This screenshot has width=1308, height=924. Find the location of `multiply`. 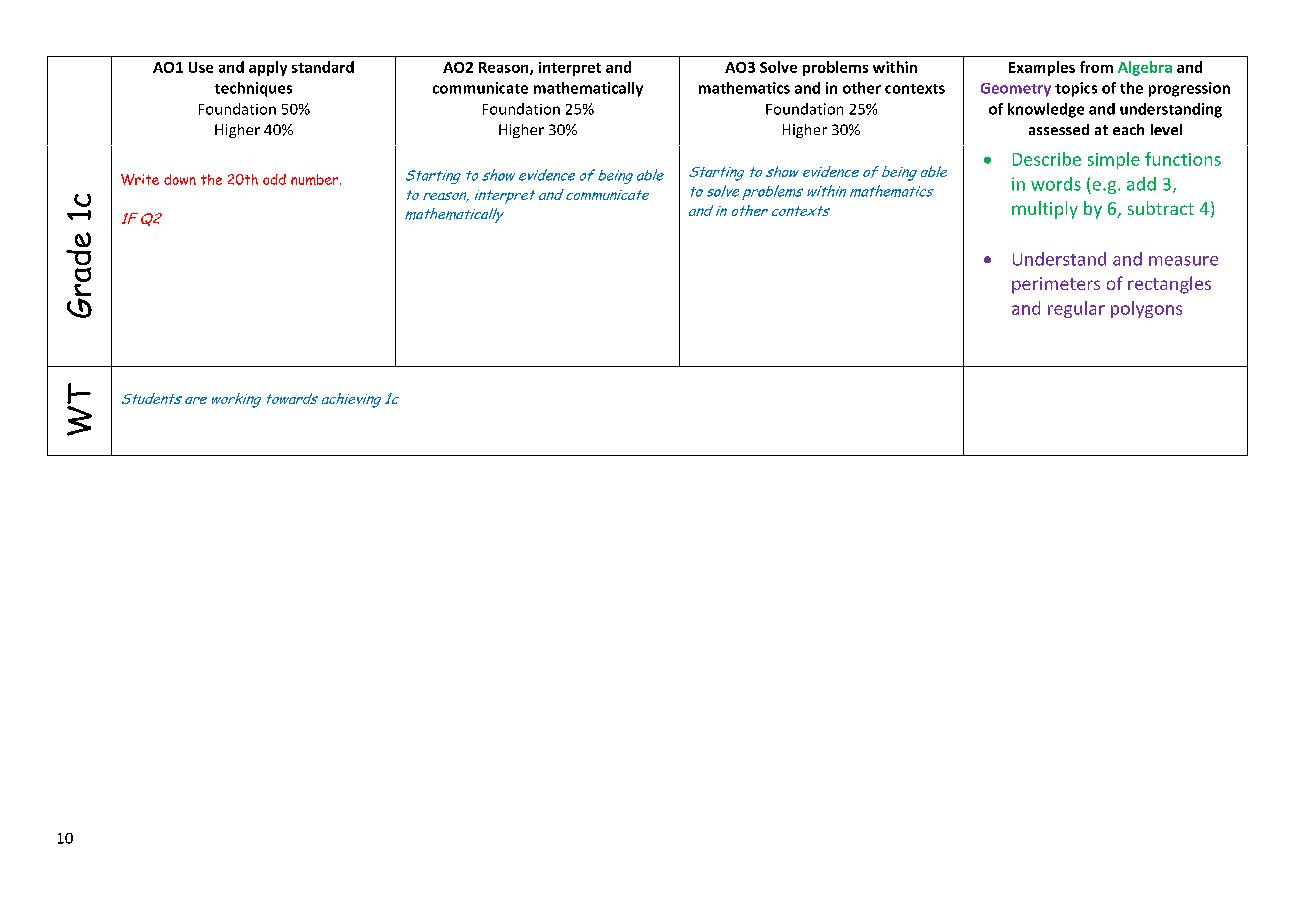

multiply is located at coordinates (1045, 210).
